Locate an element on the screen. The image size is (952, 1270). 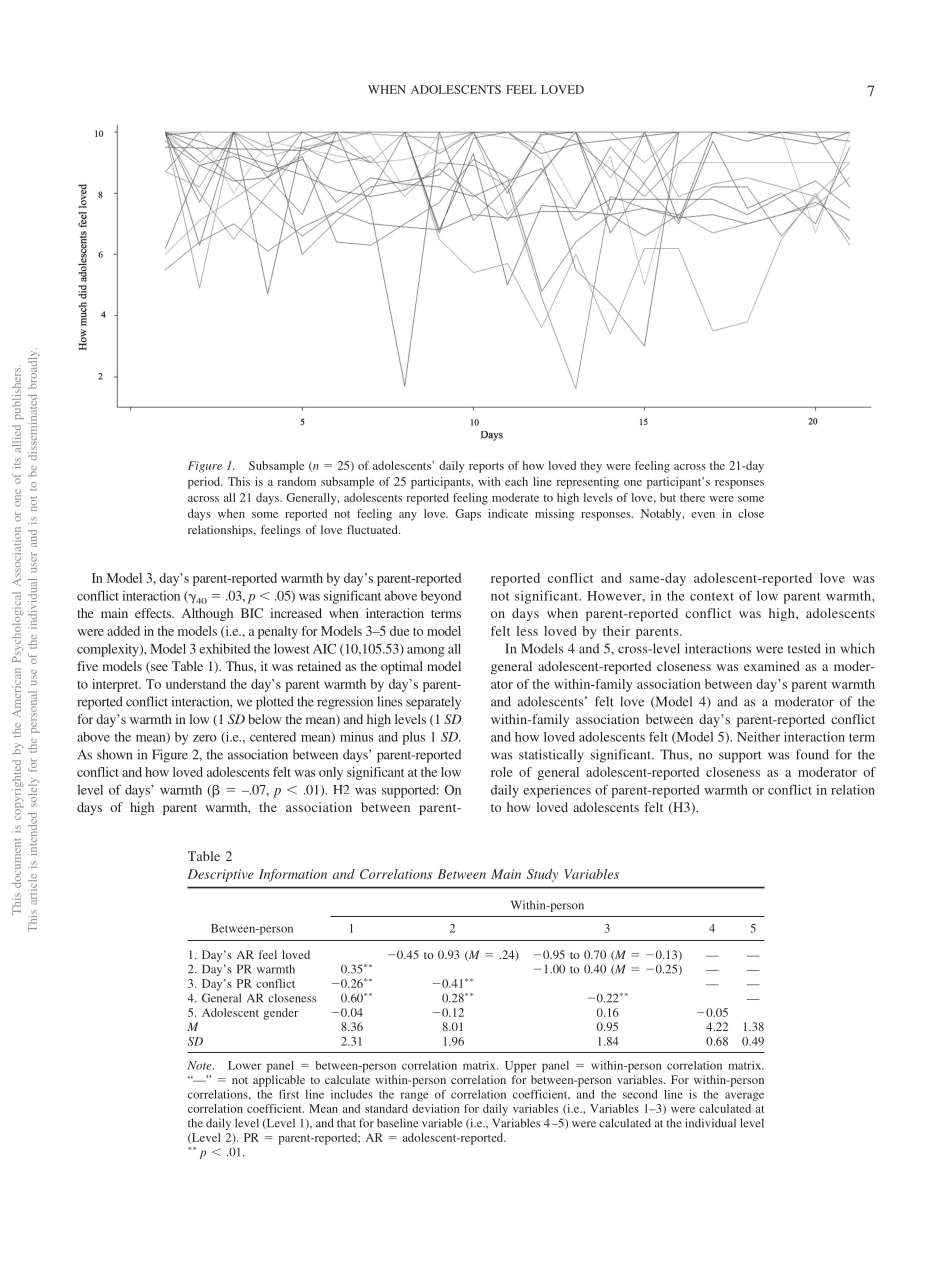
separately is located at coordinates (433, 703).
